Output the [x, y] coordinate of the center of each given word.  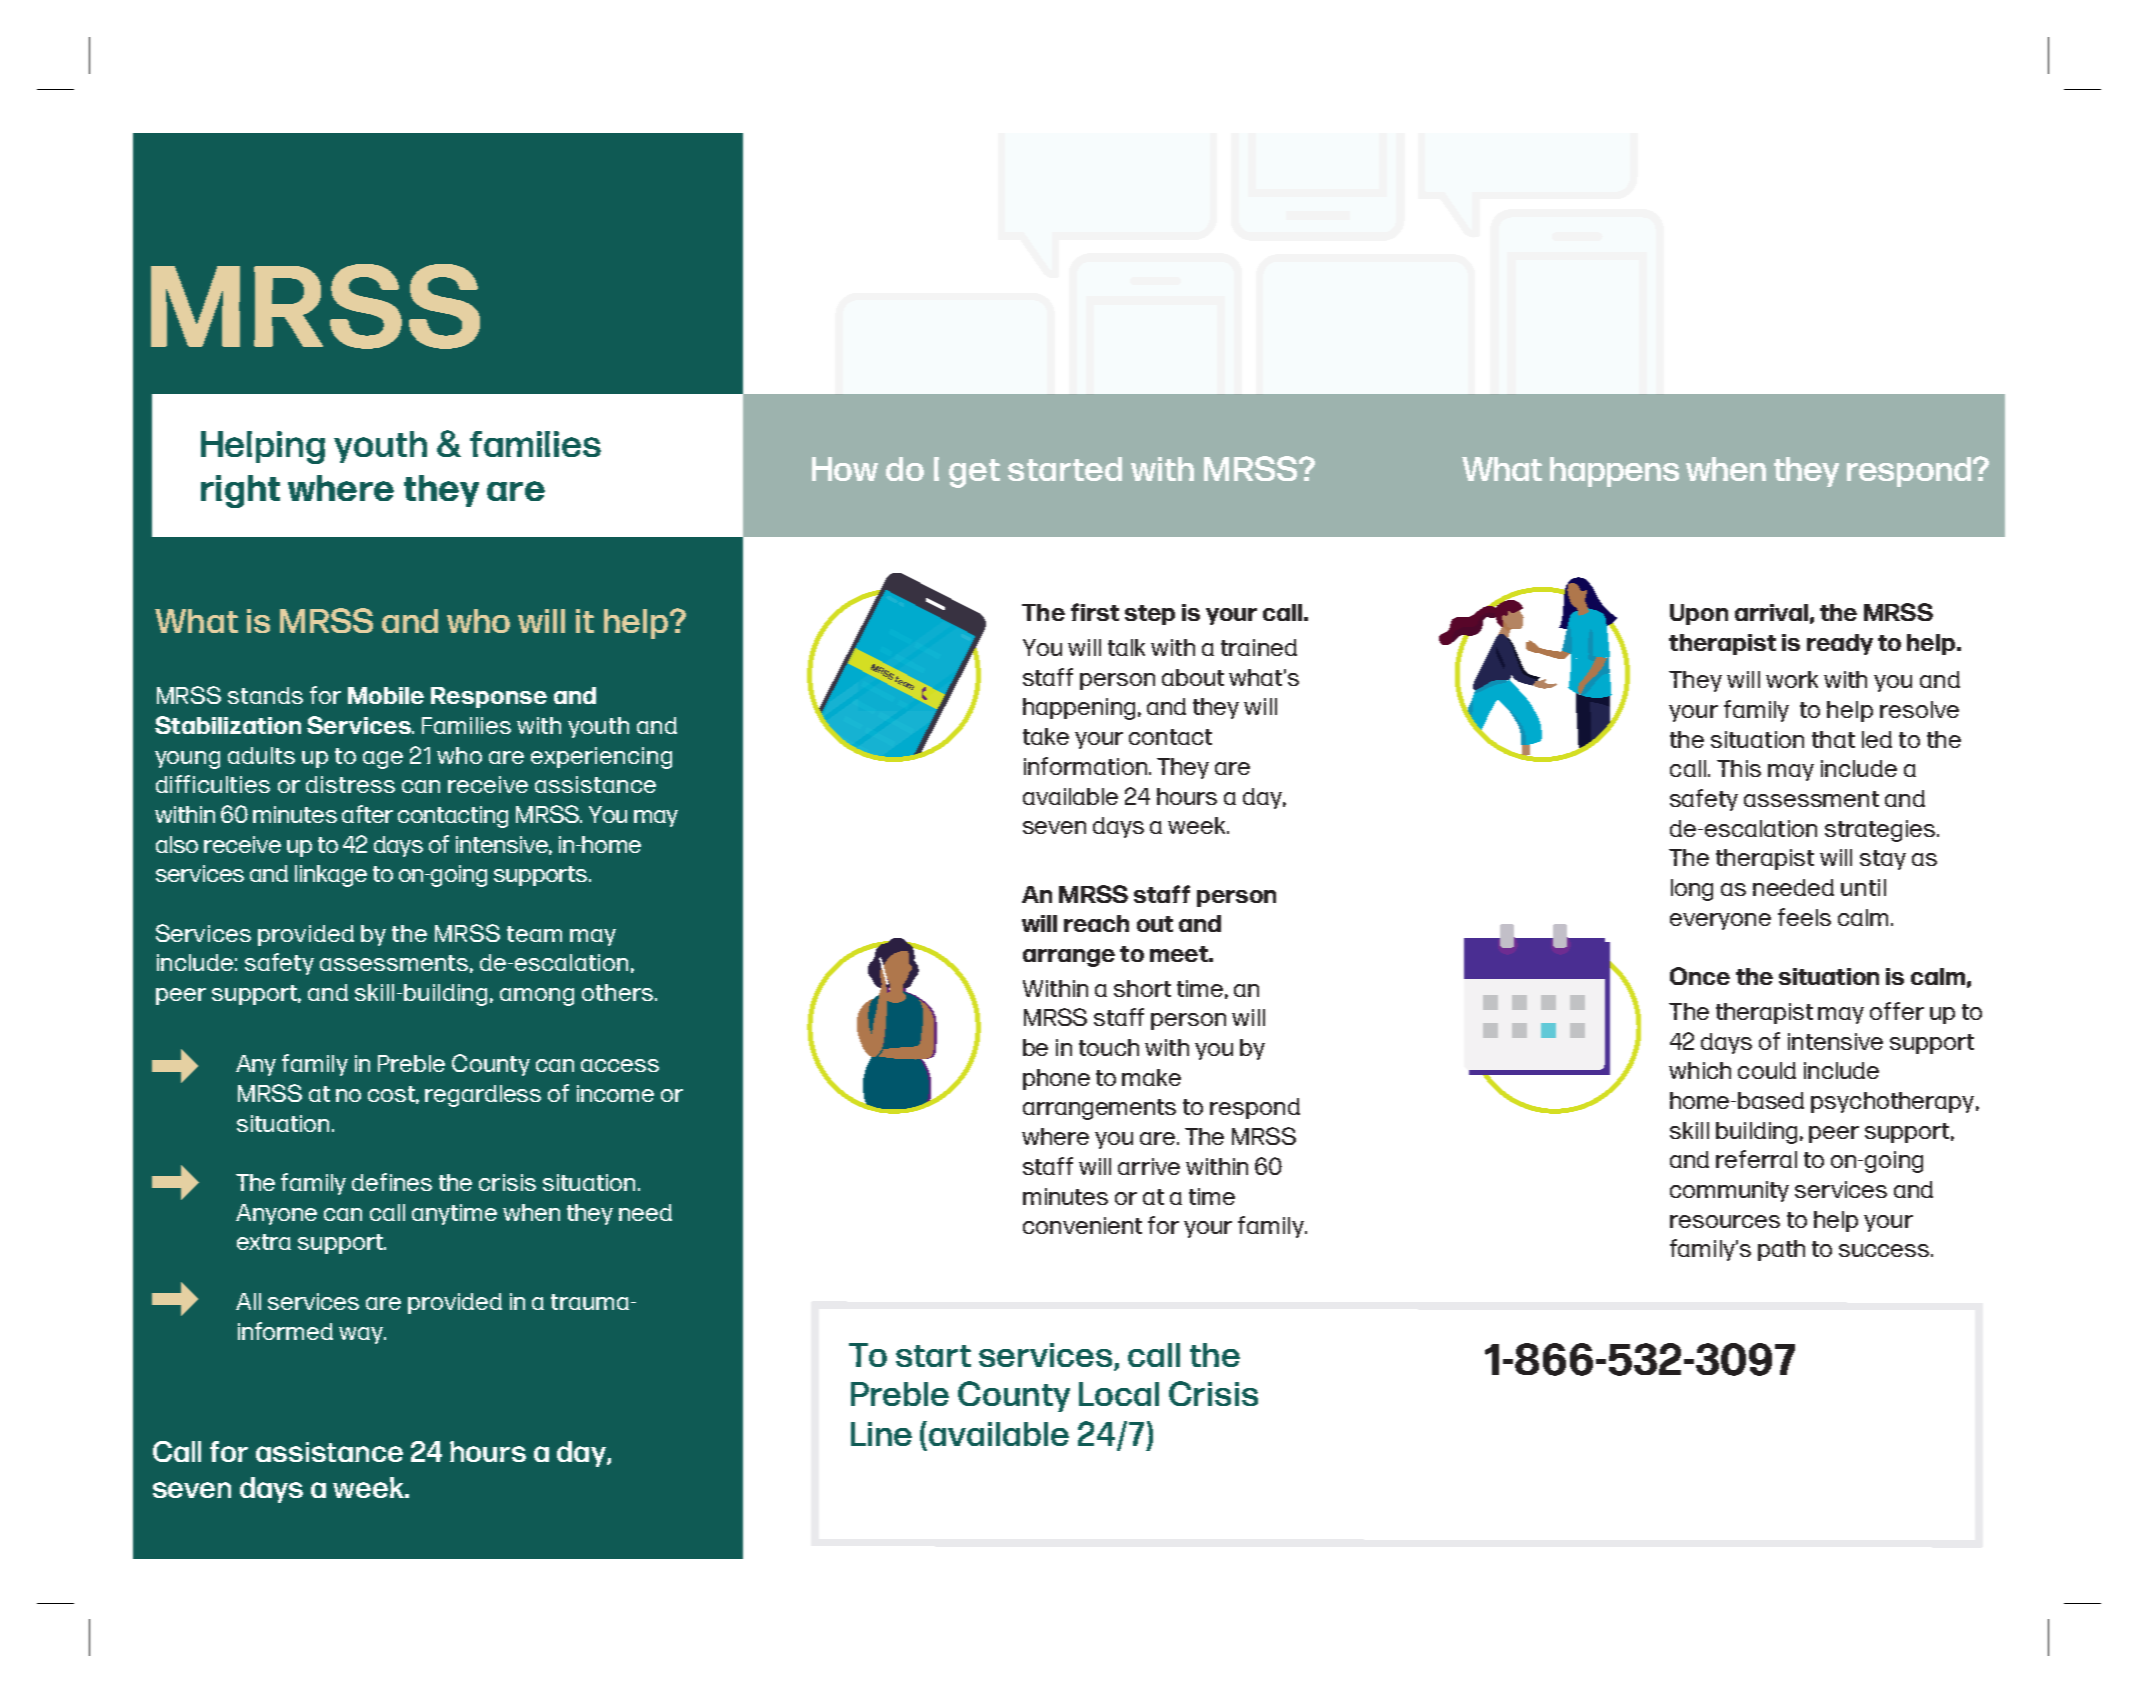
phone [1056, 1079]
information [1085, 766]
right [240, 491]
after [367, 814]
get [974, 473]
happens [1614, 472]
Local [1119, 1394]
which [1700, 1070]
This [1739, 768]
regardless [483, 1096]
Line [881, 1434]
